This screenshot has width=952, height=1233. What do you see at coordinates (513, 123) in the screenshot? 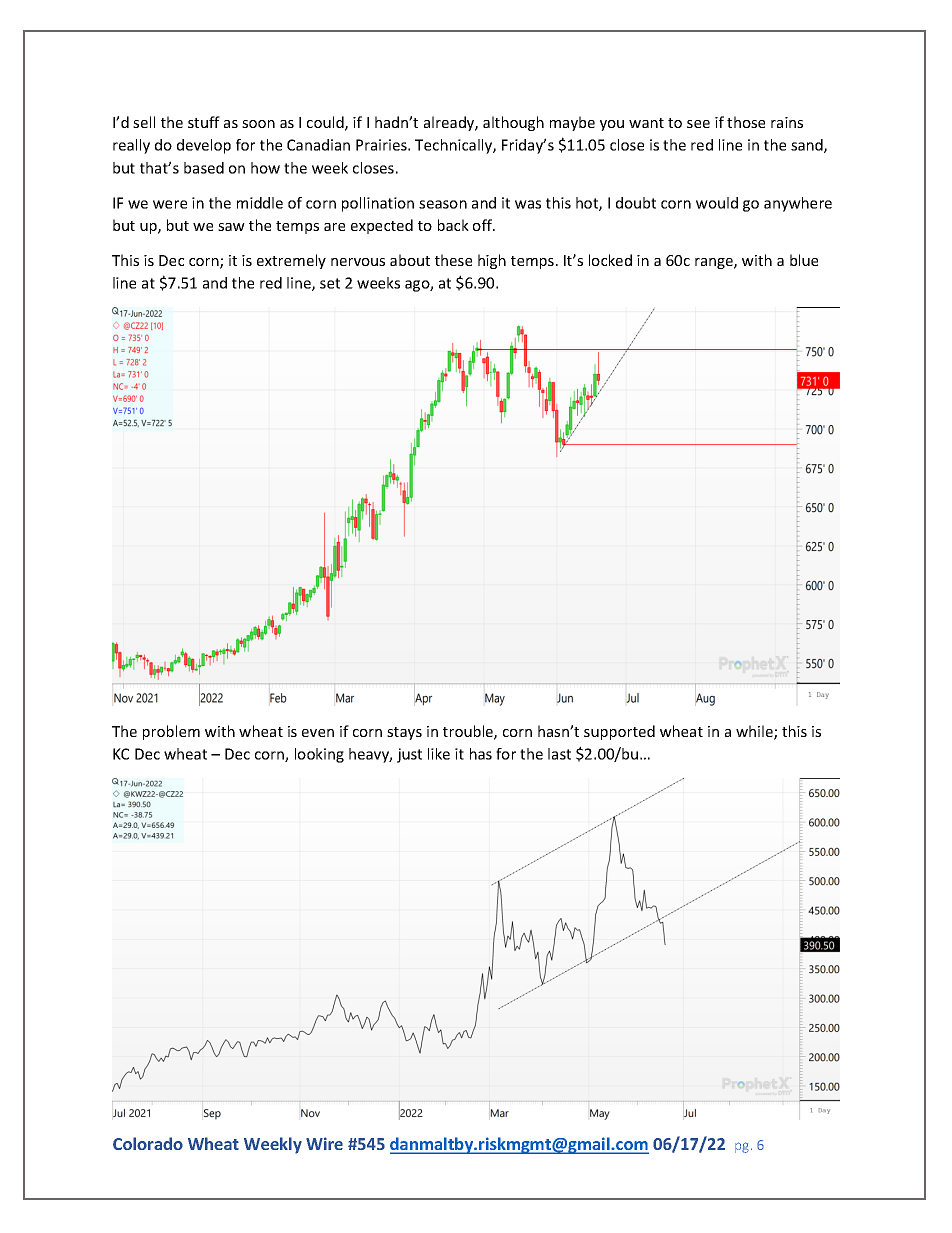
I see `although` at bounding box center [513, 123].
